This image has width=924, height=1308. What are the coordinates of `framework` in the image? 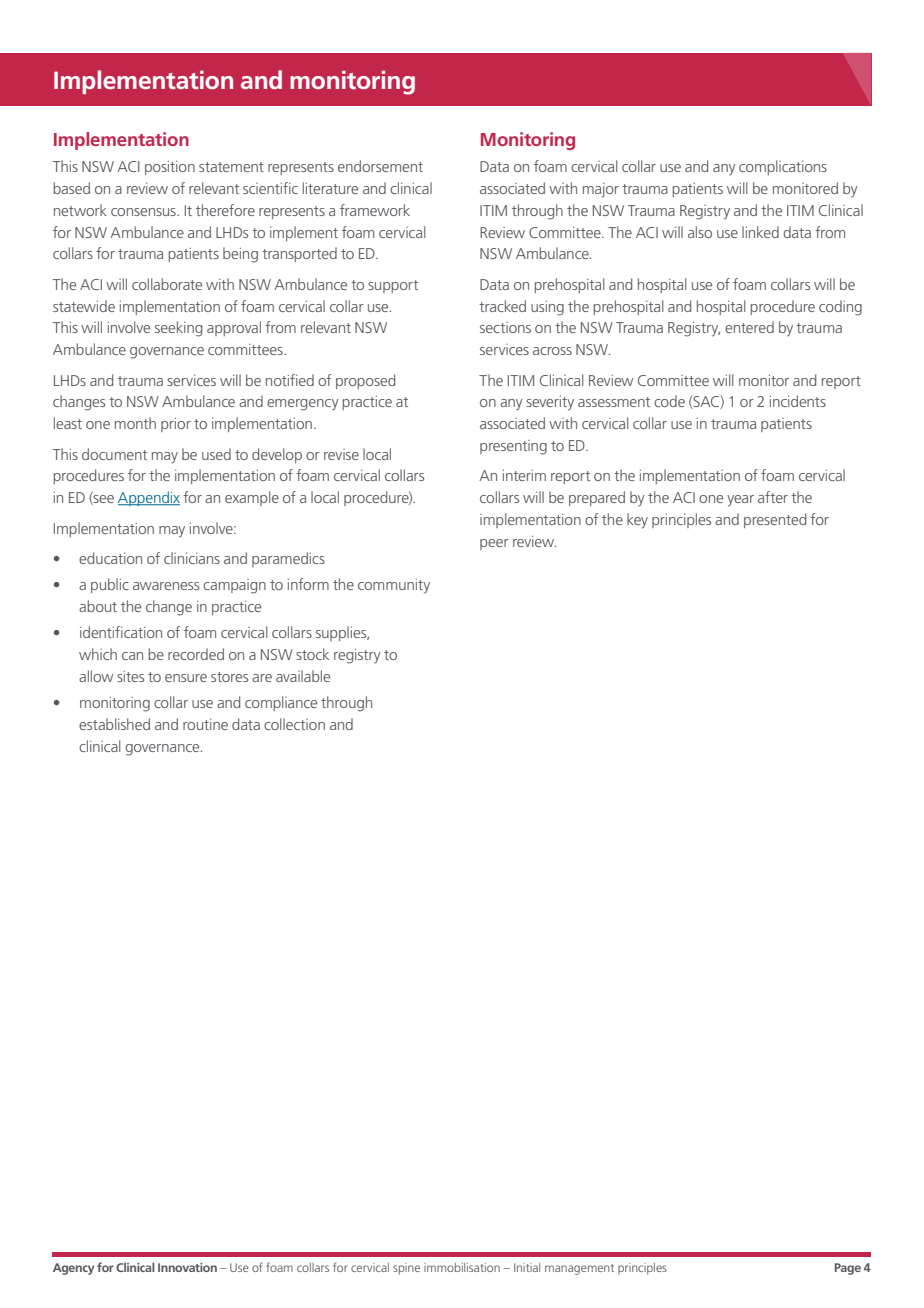 It's located at (375, 210).
